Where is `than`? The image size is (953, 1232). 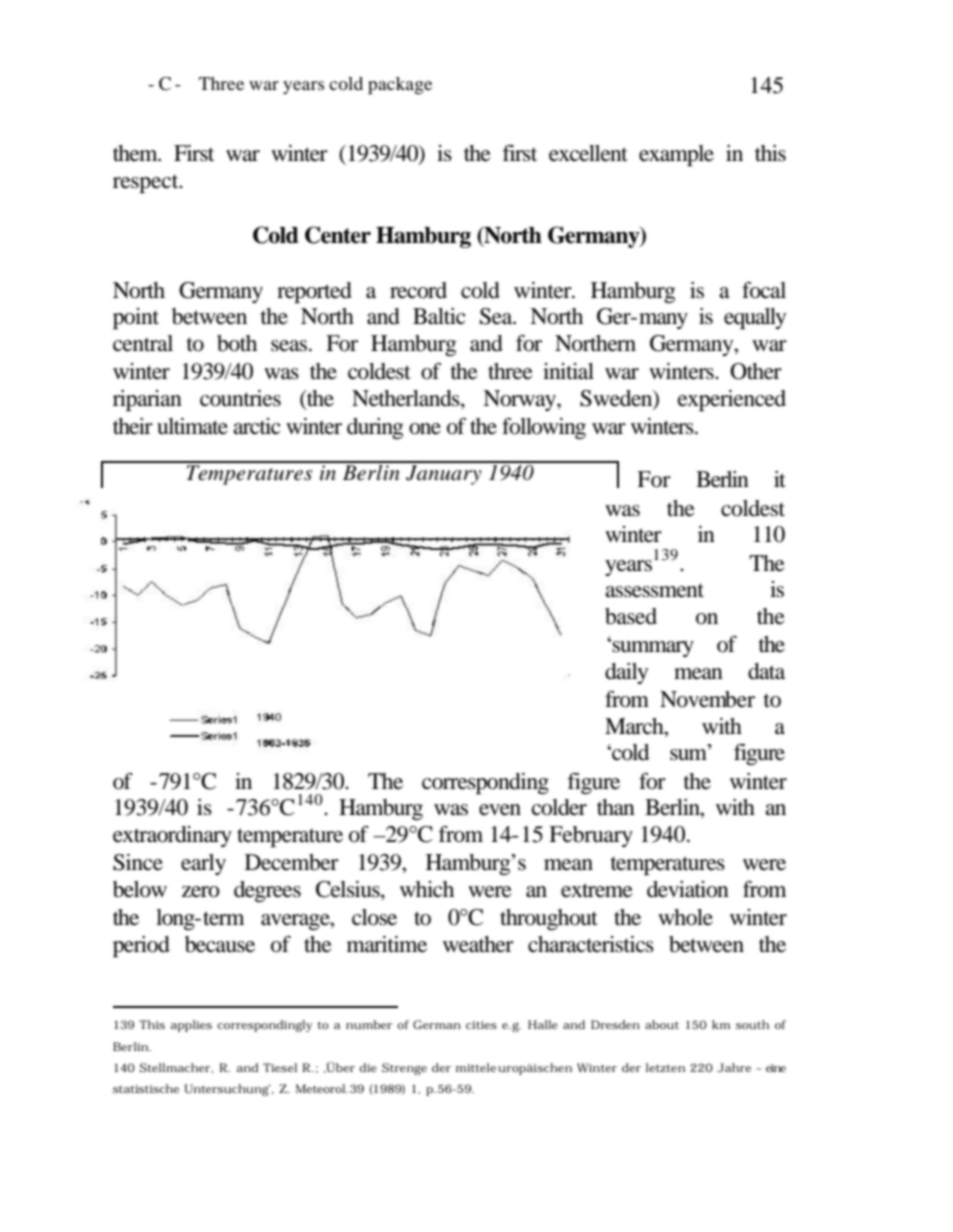
than is located at coordinates (616, 807).
